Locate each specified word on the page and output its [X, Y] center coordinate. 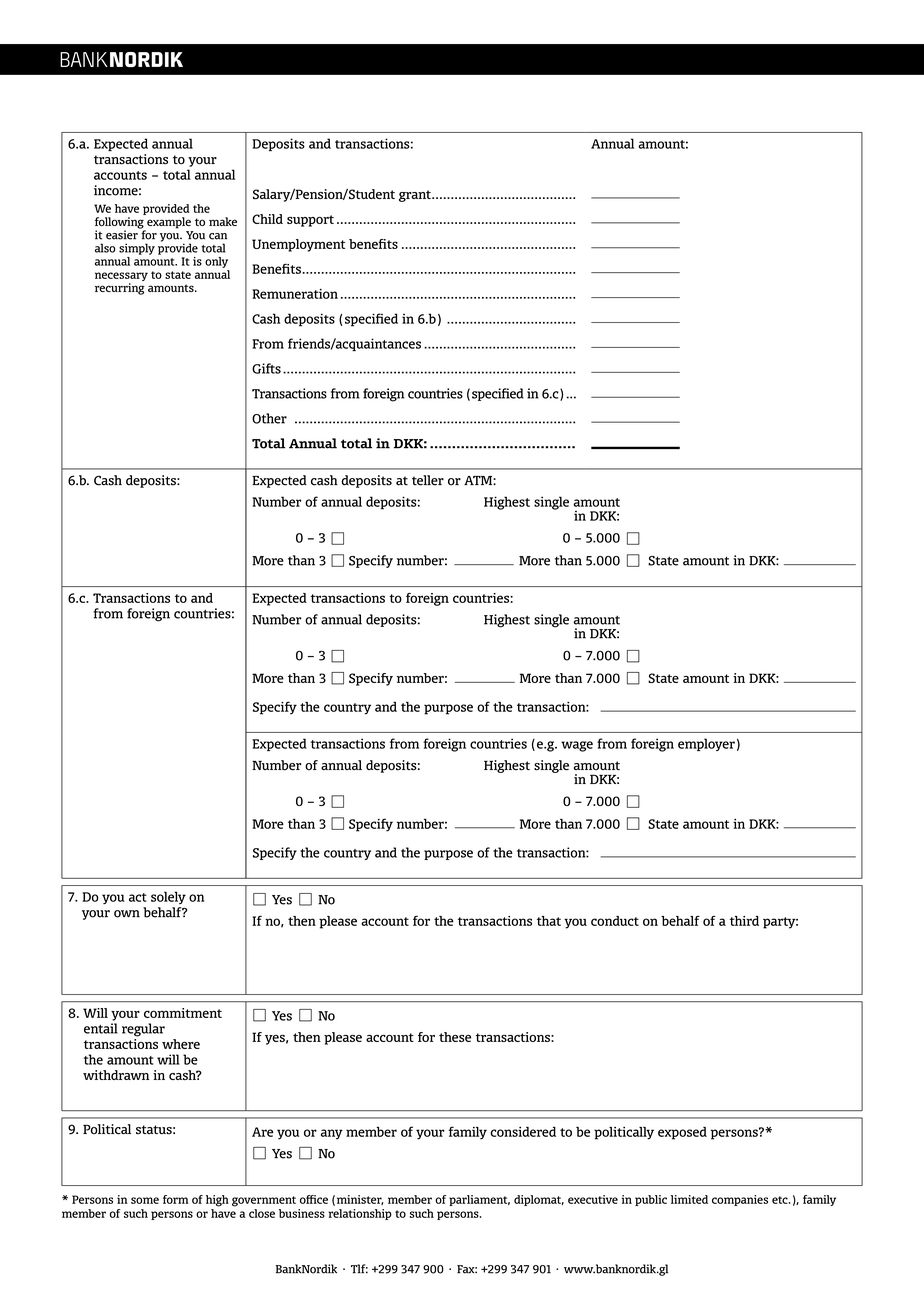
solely [168, 897]
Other [269, 418]
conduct [615, 921]
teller [428, 480]
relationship [360, 1214]
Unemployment [298, 245]
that [549, 921]
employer [706, 744]
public [651, 1200]
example [168, 224]
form [176, 1199]
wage [577, 746]
